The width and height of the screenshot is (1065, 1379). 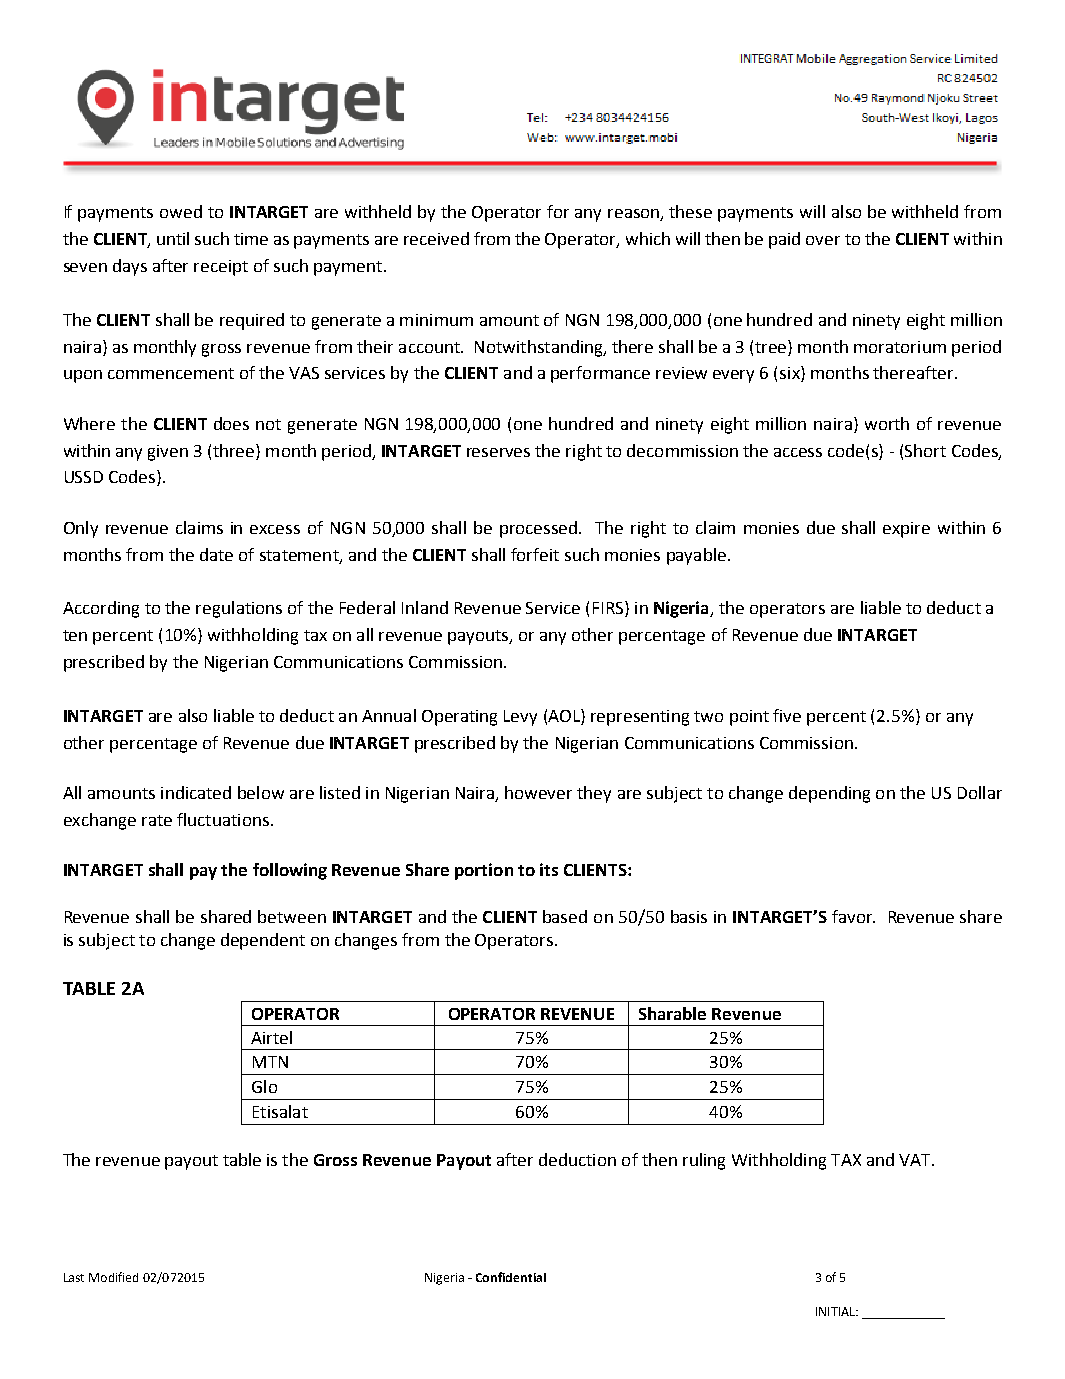 I want to click on given, so click(x=168, y=453).
